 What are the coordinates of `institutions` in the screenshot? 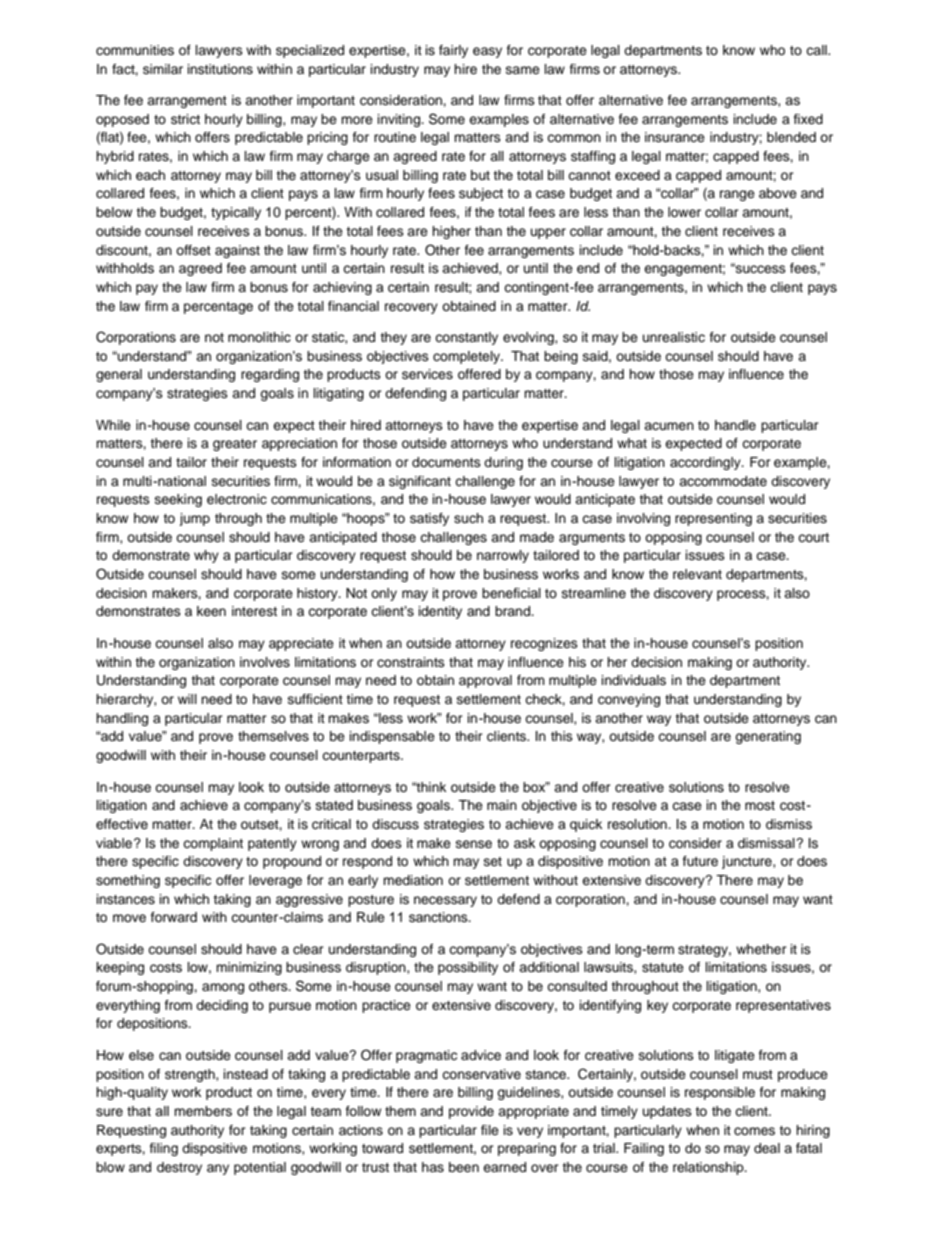 It's located at (220, 69).
